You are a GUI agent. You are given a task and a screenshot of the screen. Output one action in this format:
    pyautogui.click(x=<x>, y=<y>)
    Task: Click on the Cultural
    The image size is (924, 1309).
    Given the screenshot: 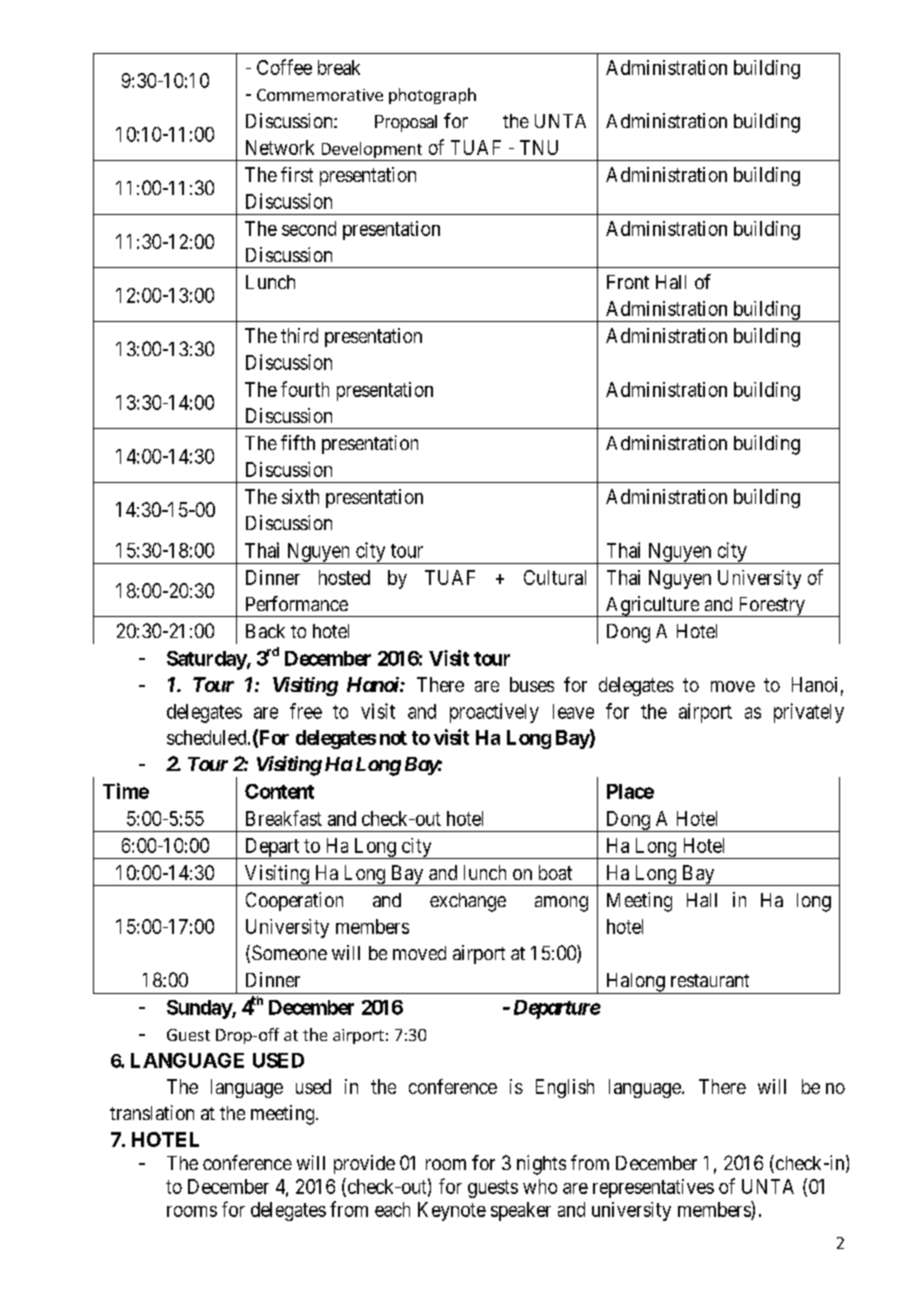 What is the action you would take?
    pyautogui.click(x=555, y=577)
